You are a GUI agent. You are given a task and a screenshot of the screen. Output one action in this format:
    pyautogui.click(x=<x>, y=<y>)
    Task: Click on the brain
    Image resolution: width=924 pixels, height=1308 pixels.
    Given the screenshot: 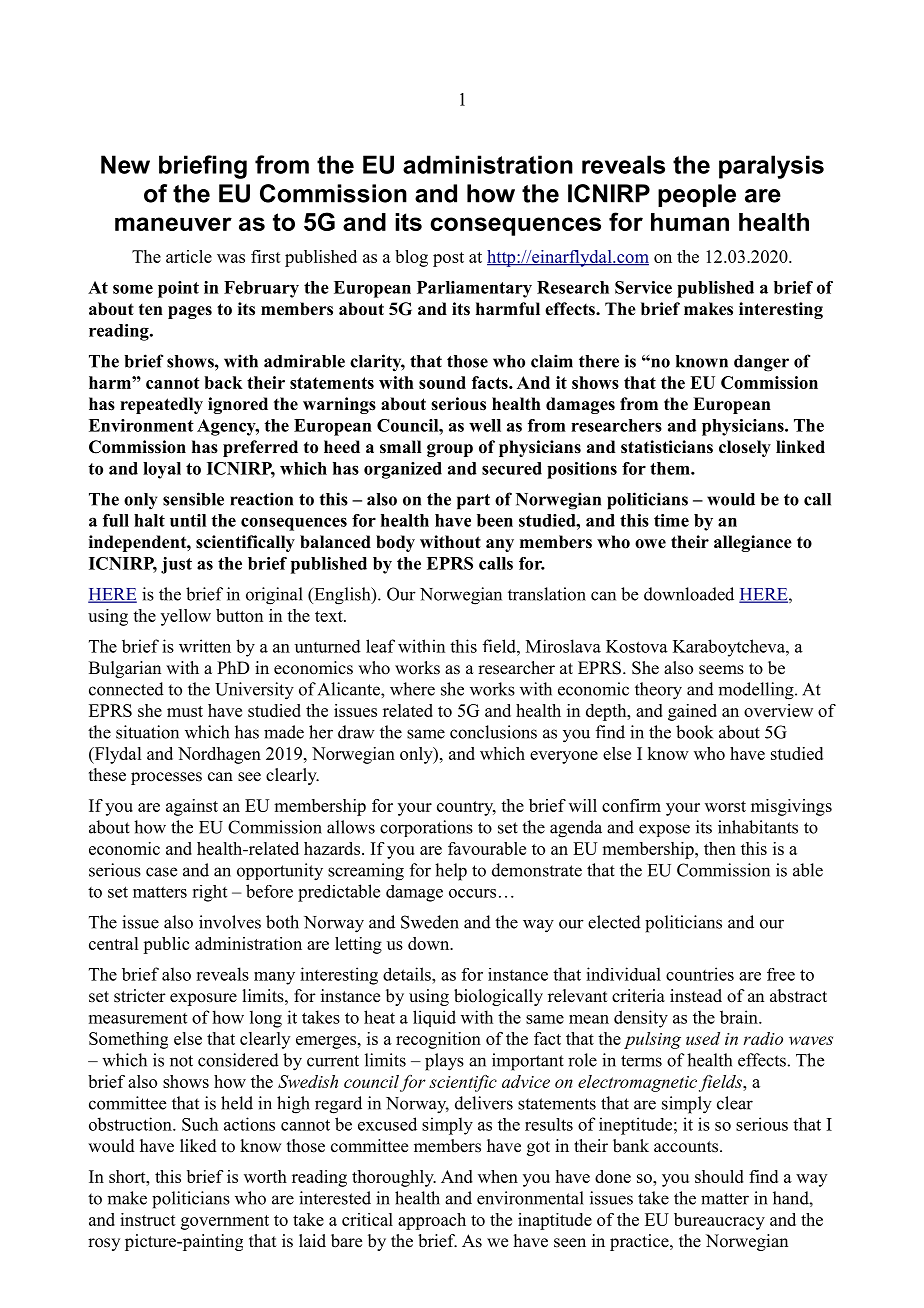 What is the action you would take?
    pyautogui.click(x=740, y=1017)
